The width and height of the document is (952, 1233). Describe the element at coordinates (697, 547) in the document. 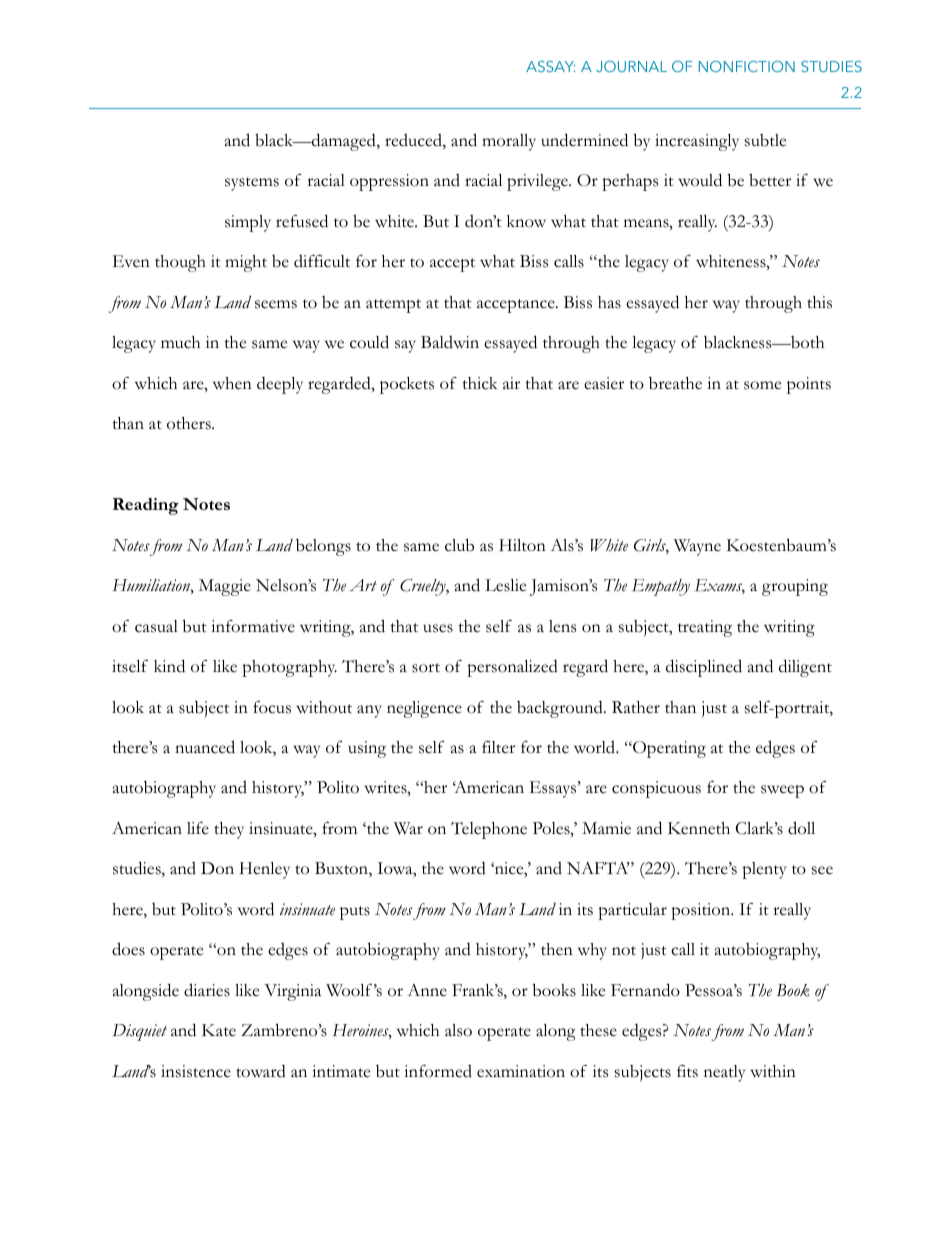

I see `Wayne` at that location.
